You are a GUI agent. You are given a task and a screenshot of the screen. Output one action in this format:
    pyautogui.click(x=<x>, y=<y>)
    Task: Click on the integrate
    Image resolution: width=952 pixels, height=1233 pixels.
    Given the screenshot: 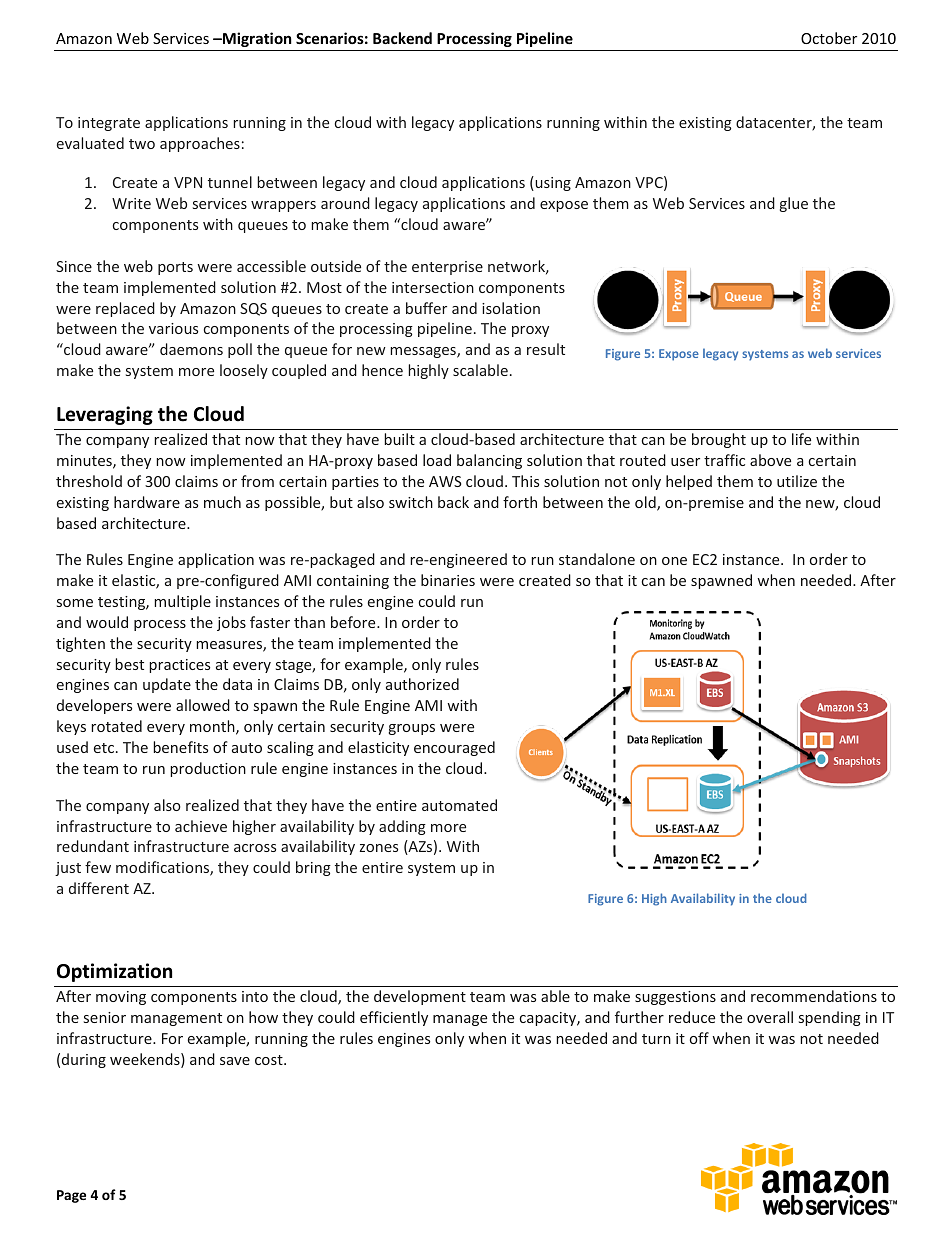 What is the action you would take?
    pyautogui.click(x=109, y=124)
